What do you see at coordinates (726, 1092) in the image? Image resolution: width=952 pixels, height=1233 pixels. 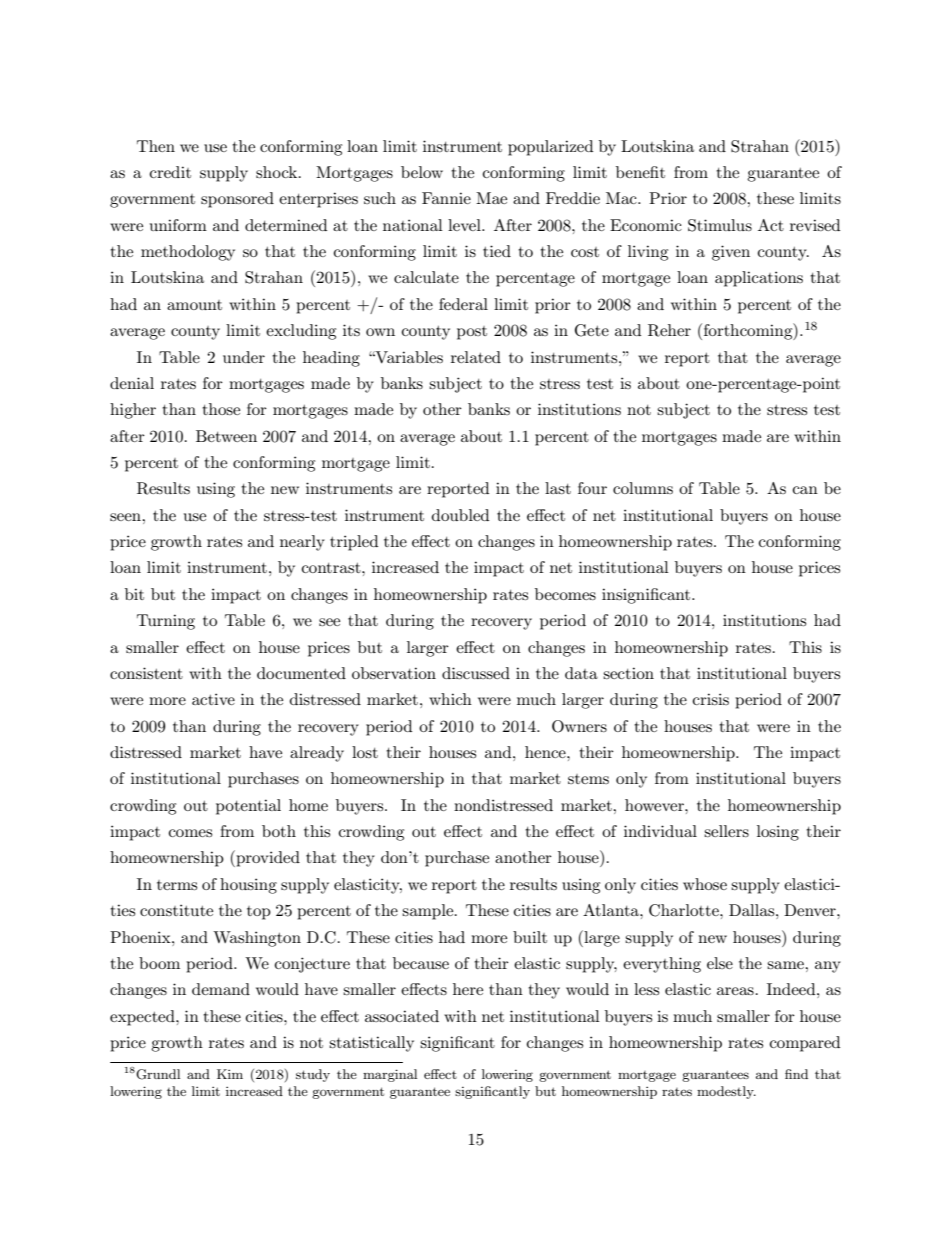 I see `modestly` at bounding box center [726, 1092].
